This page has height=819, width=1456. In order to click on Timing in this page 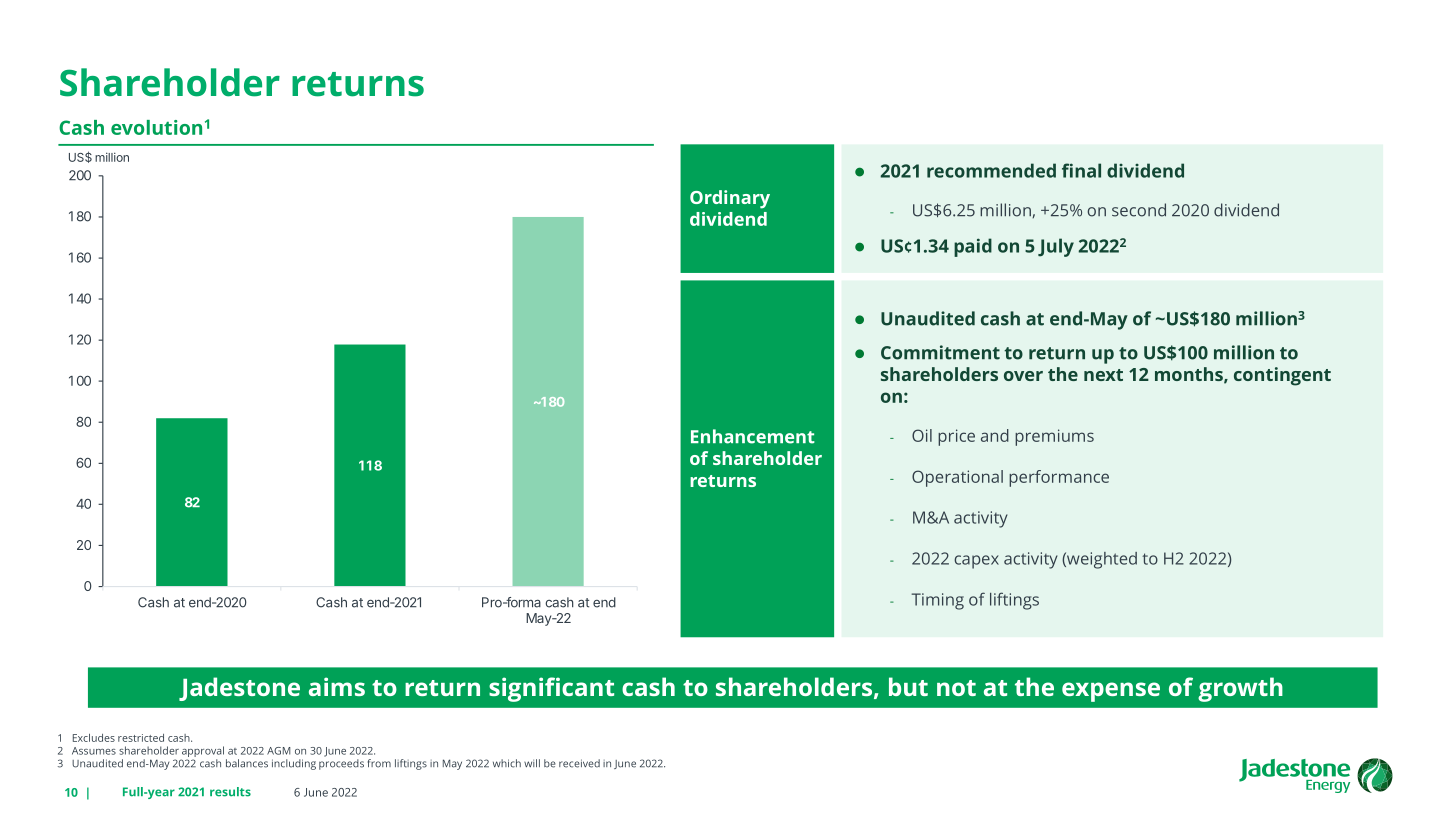, I will do `click(938, 601)`.
